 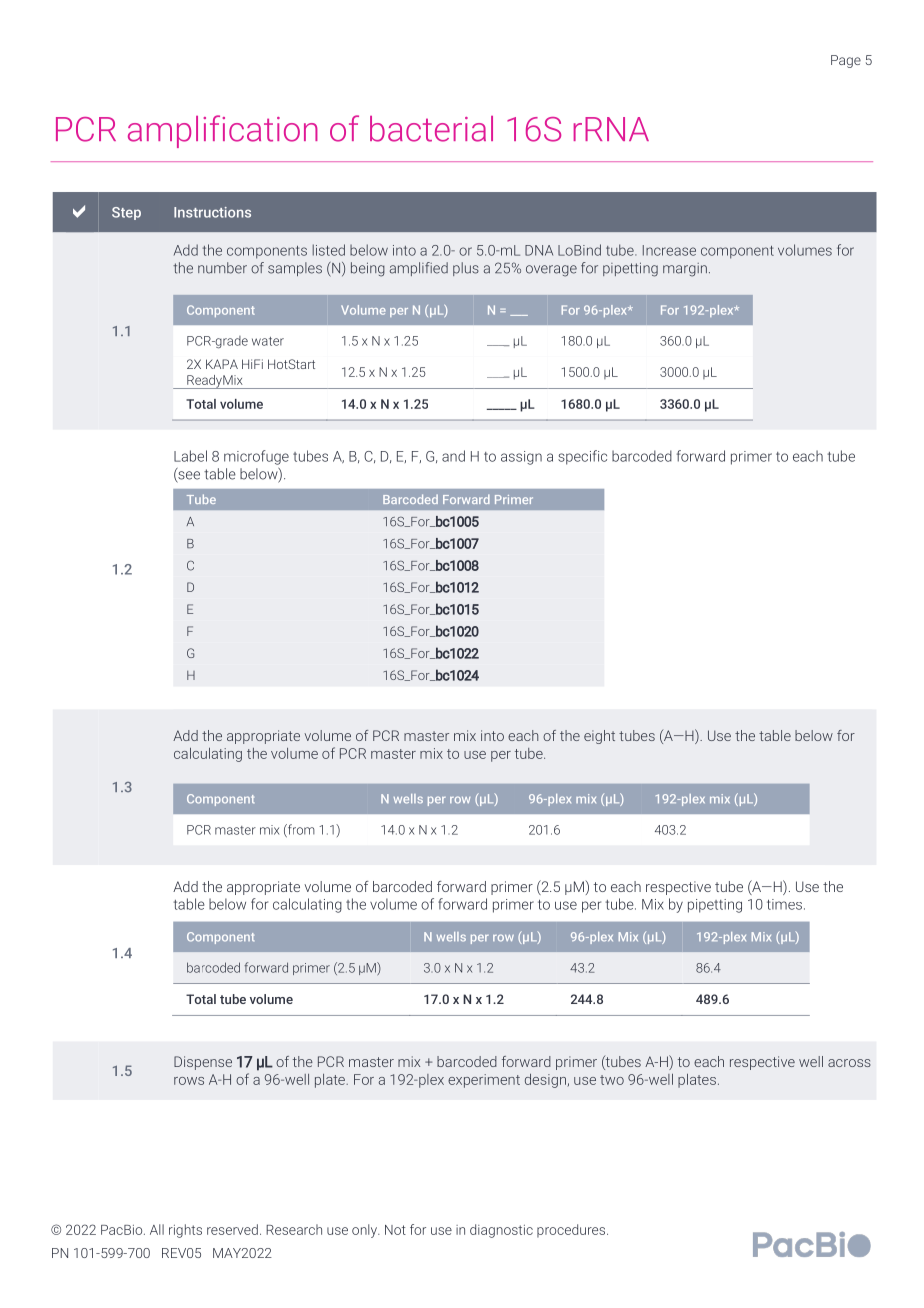 I want to click on Page, so click(x=846, y=61).
